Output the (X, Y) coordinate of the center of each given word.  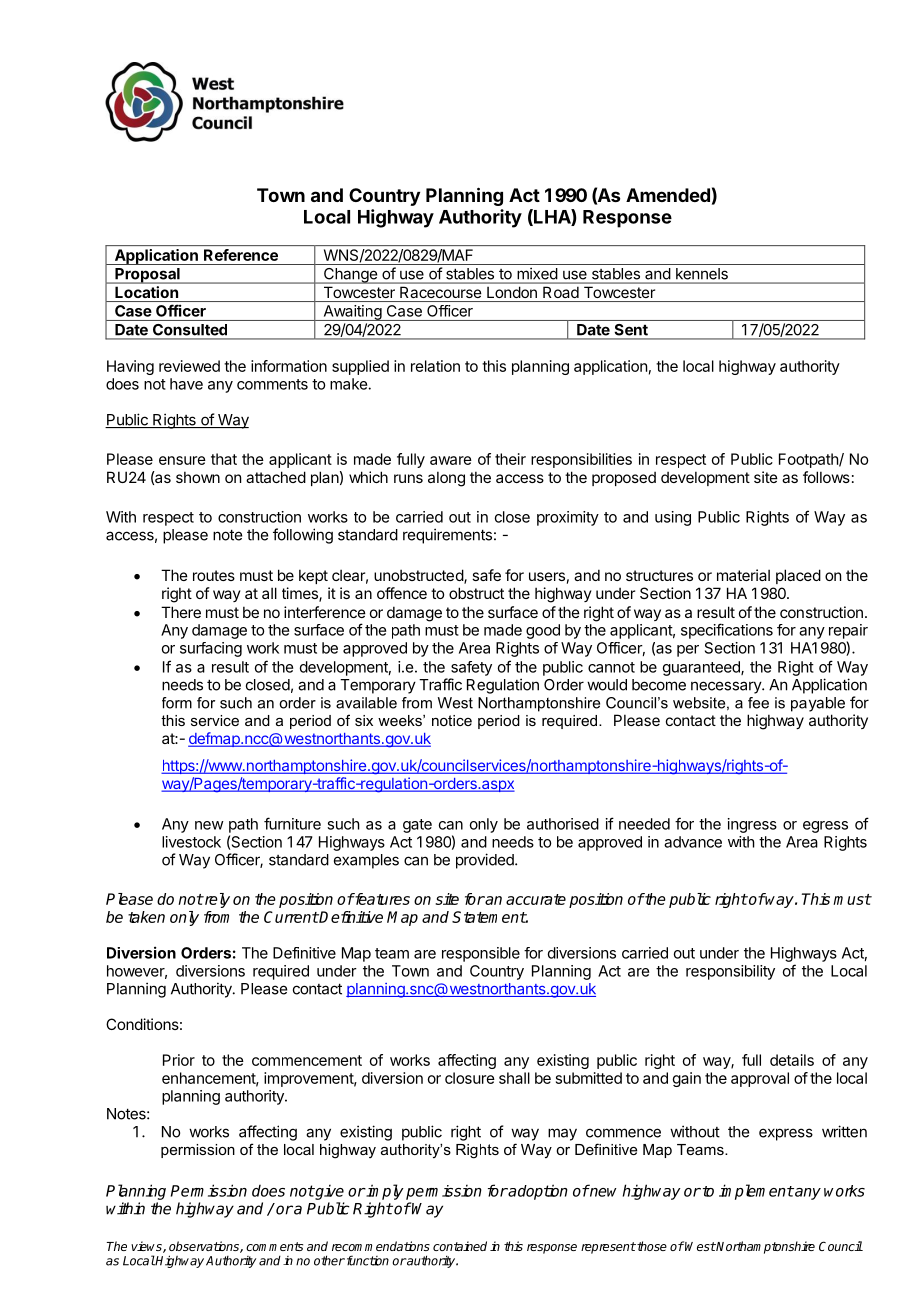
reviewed (189, 366)
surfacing (211, 649)
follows (826, 477)
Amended (668, 195)
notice (452, 720)
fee (758, 703)
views (147, 1247)
